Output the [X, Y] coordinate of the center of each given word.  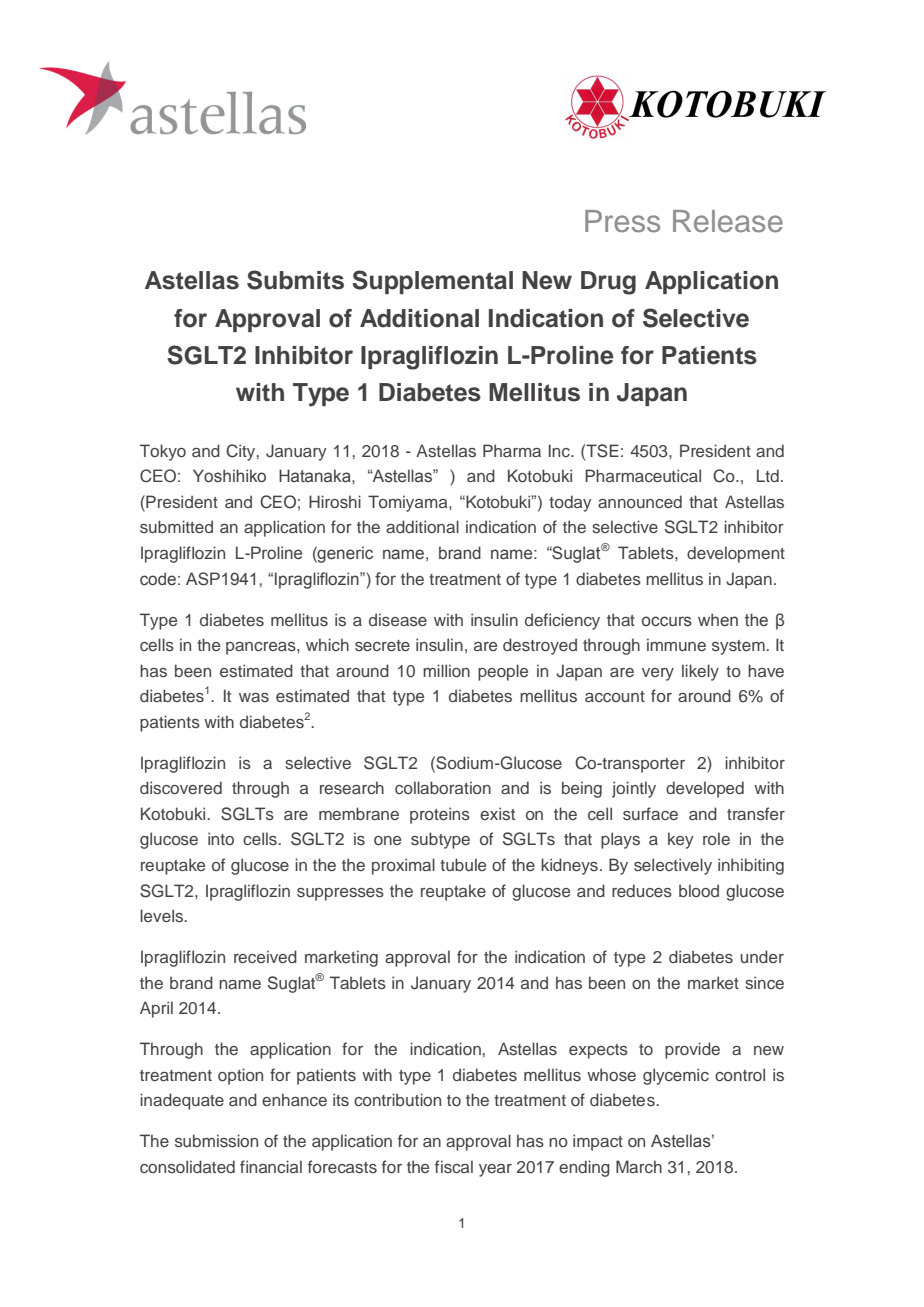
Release [728, 221]
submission [216, 1140]
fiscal [454, 1166]
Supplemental [432, 282]
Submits [295, 280]
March [639, 1166]
